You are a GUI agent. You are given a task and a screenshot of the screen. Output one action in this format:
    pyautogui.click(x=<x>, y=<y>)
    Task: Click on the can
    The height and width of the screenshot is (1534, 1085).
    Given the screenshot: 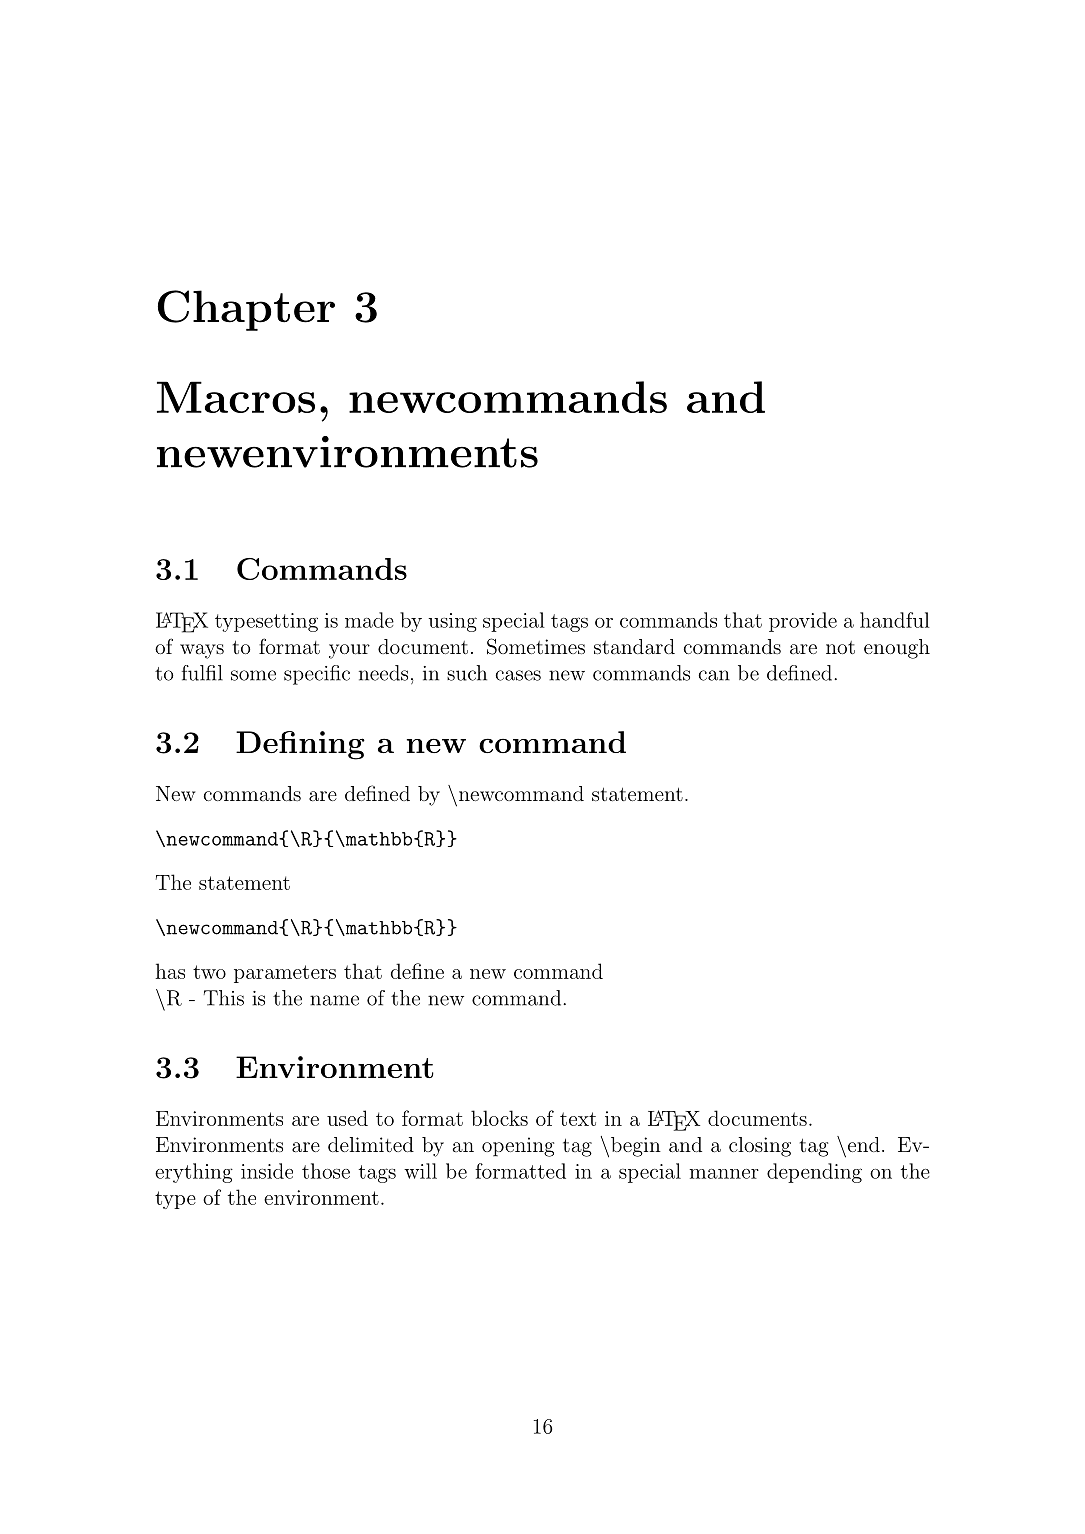 What is the action you would take?
    pyautogui.click(x=714, y=675)
